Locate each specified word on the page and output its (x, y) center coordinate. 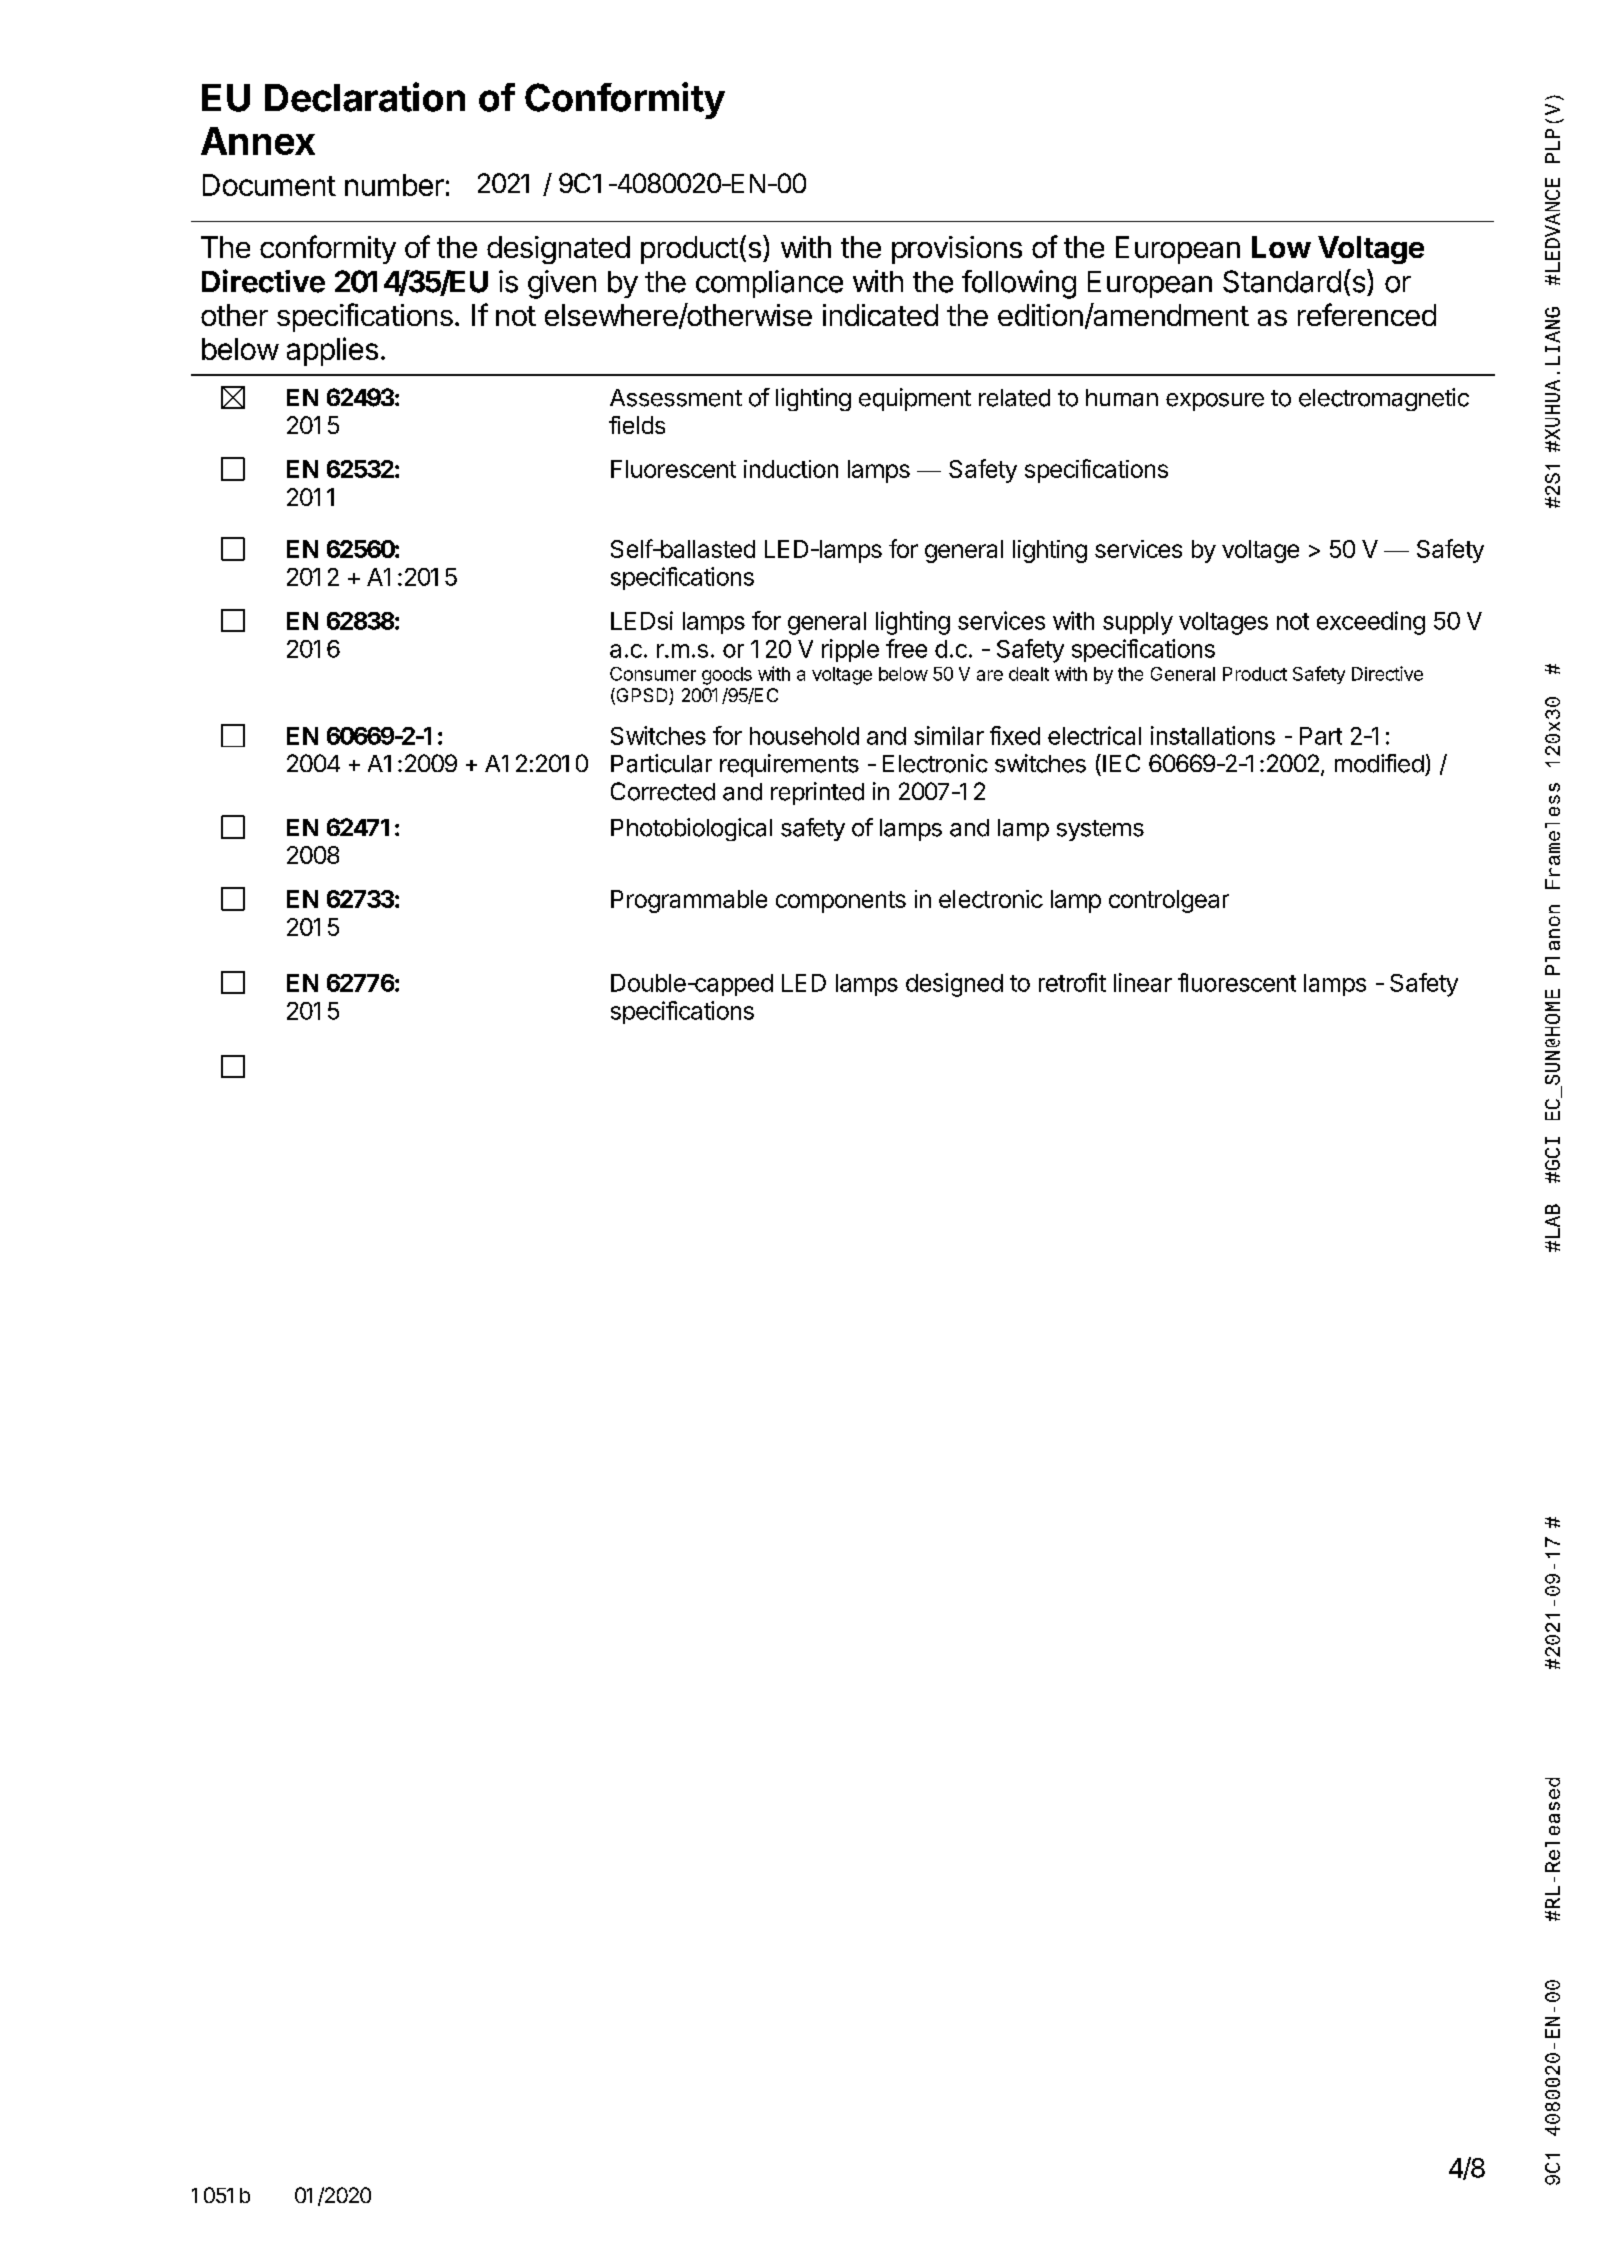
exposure (1215, 402)
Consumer (653, 674)
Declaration (365, 97)
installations (1213, 735)
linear (1143, 982)
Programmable (689, 901)
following (1019, 284)
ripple (850, 650)
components (841, 902)
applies (332, 351)
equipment (915, 399)
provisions (957, 250)
